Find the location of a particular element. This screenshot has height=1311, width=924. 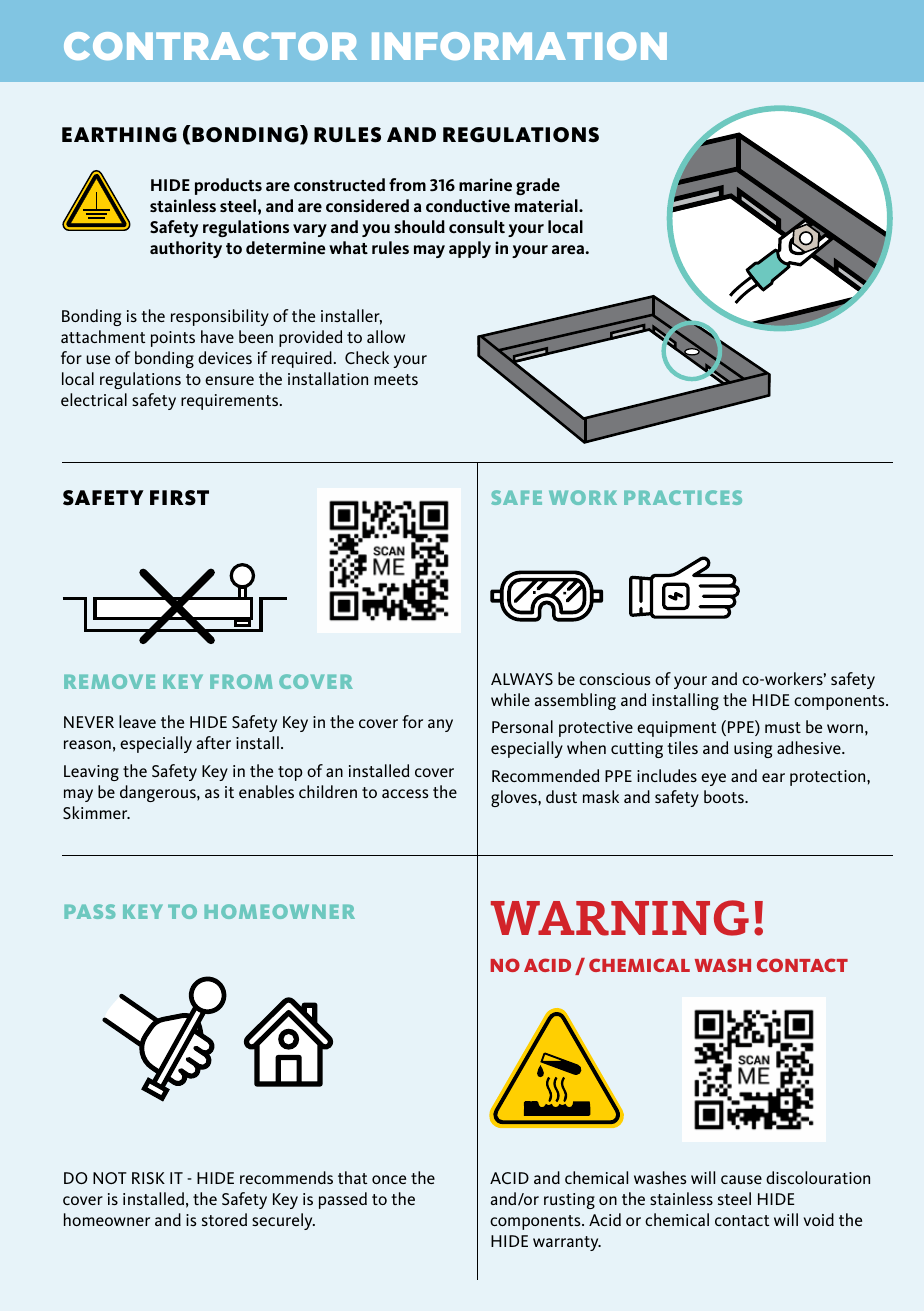

RISK is located at coordinates (148, 1178).
